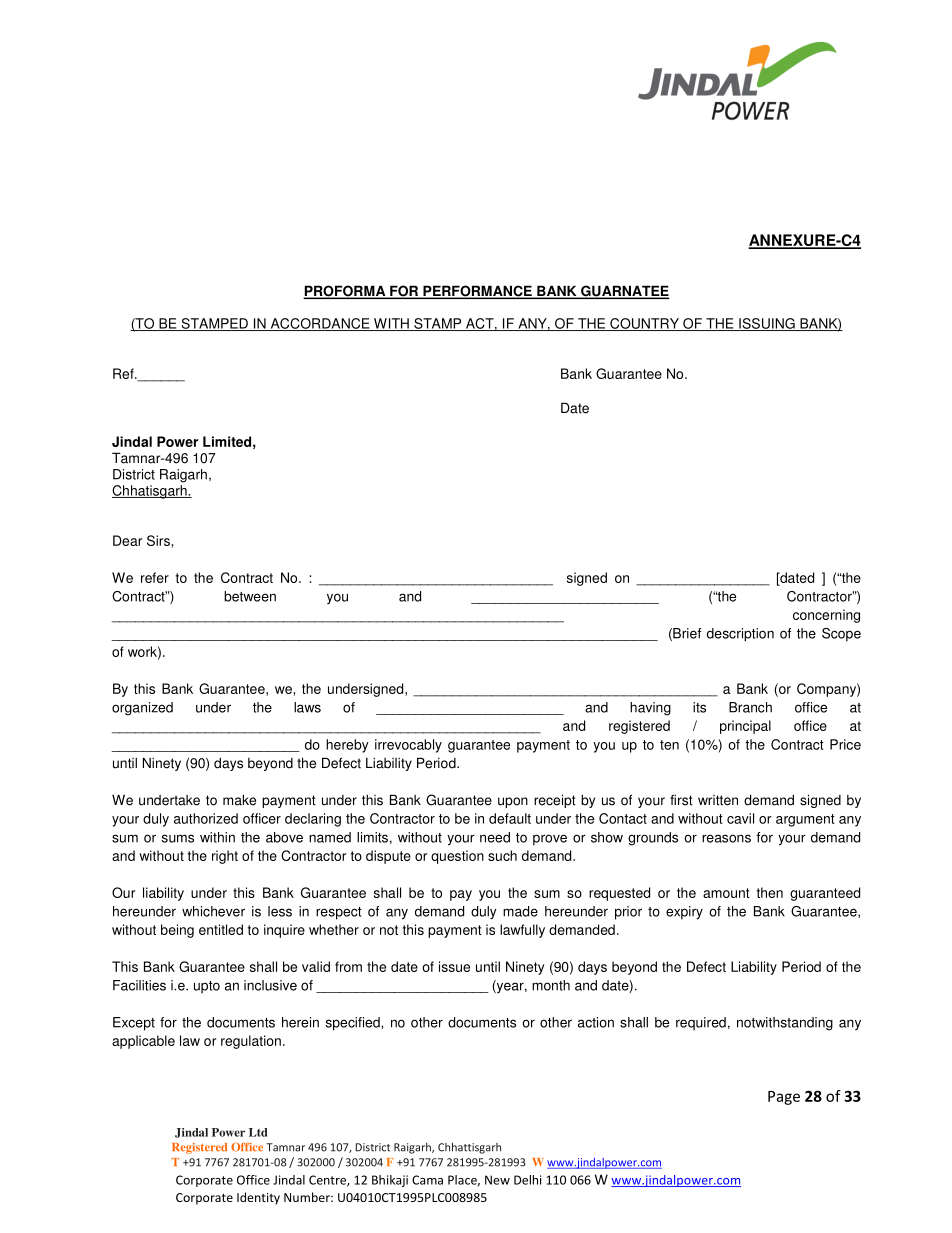 The height and width of the screenshot is (1233, 952). What do you see at coordinates (213, 911) in the screenshot?
I see `whichever` at bounding box center [213, 911].
